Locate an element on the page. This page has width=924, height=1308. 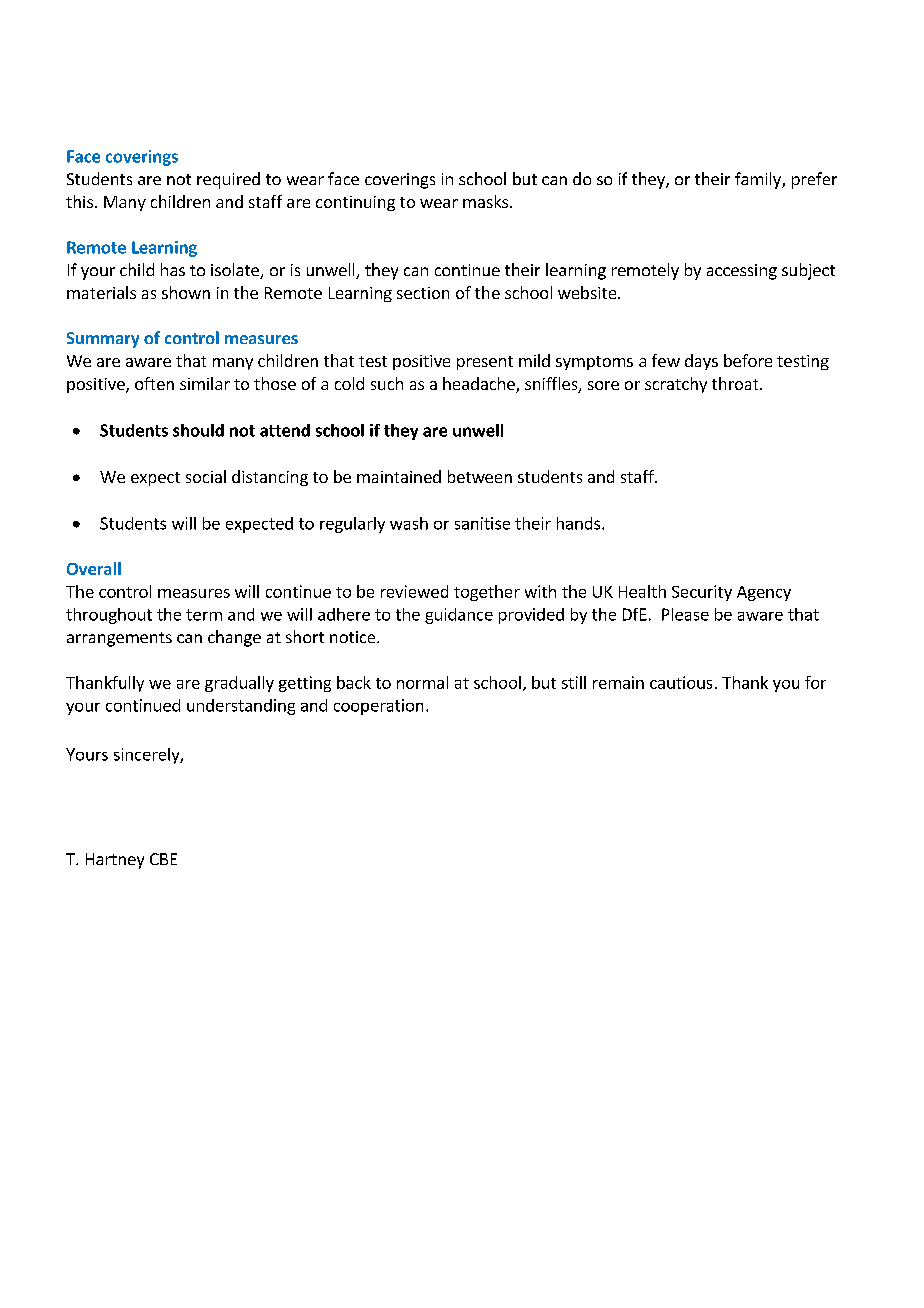
masks is located at coordinates (487, 201).
